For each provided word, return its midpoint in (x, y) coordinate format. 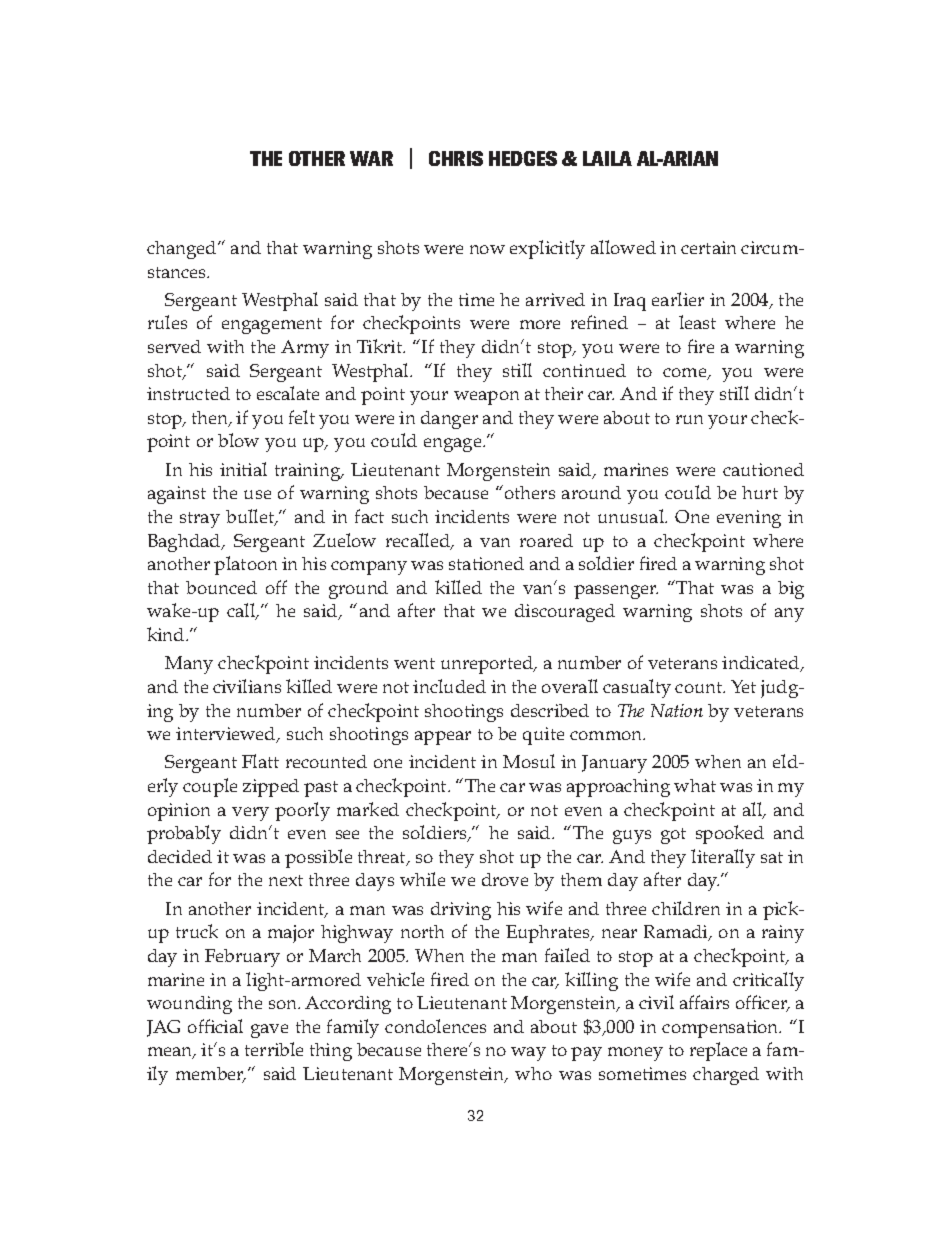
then (211, 419)
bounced (221, 587)
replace (718, 1051)
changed (183, 250)
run (689, 419)
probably (184, 834)
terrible (274, 1049)
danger (449, 420)
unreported (488, 665)
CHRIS (456, 158)
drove (505, 879)
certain (708, 247)
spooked (730, 834)
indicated (762, 664)
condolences (435, 1026)
